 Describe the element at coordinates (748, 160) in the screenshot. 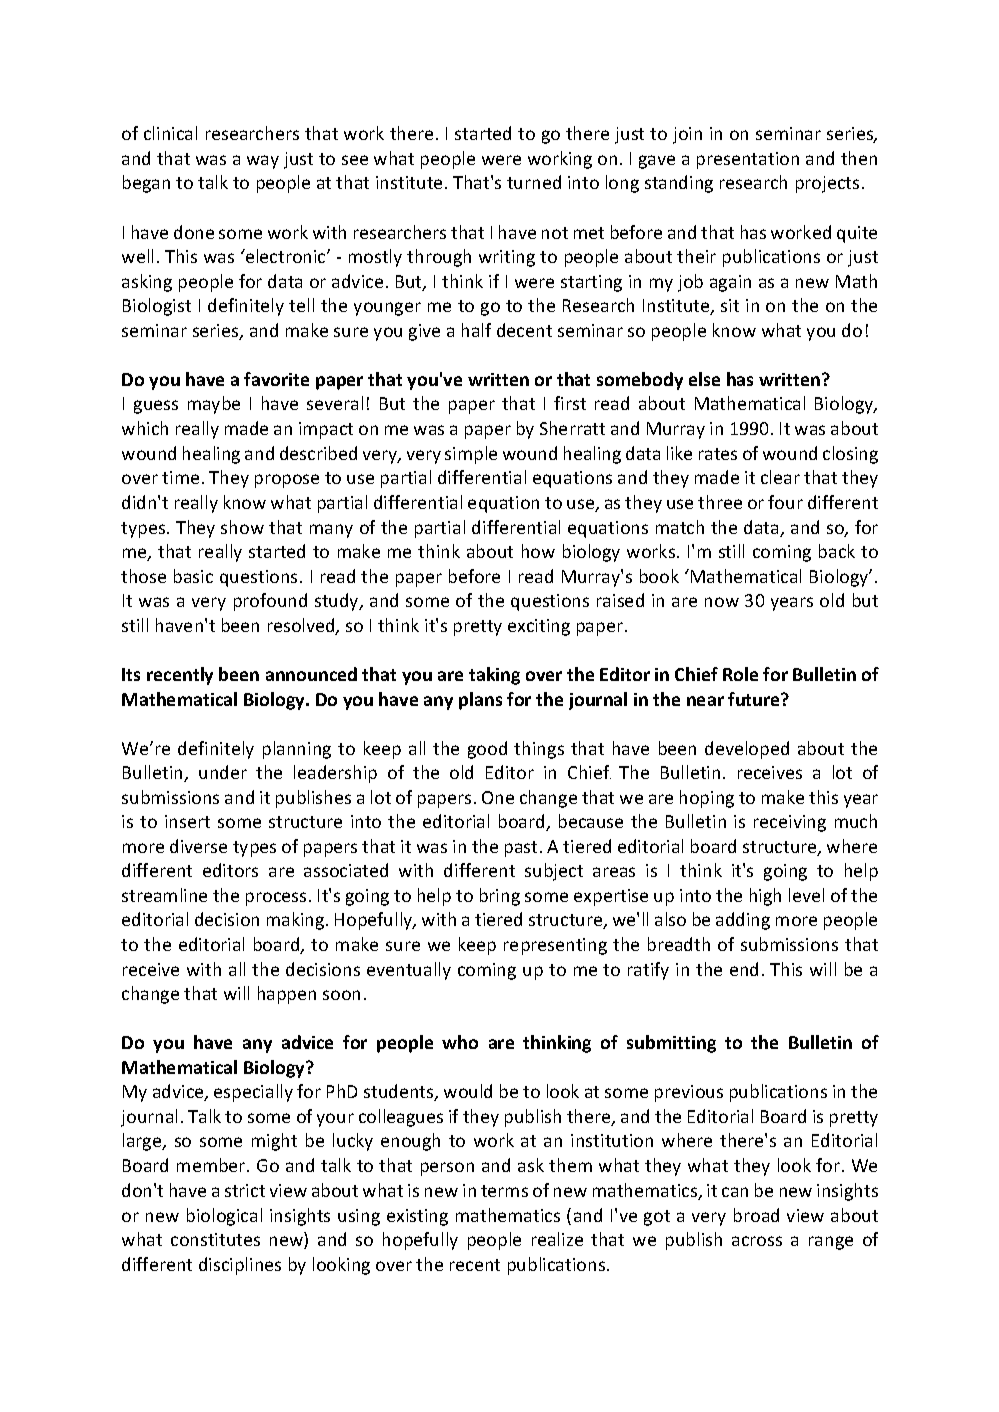

I see `presentation` at that location.
